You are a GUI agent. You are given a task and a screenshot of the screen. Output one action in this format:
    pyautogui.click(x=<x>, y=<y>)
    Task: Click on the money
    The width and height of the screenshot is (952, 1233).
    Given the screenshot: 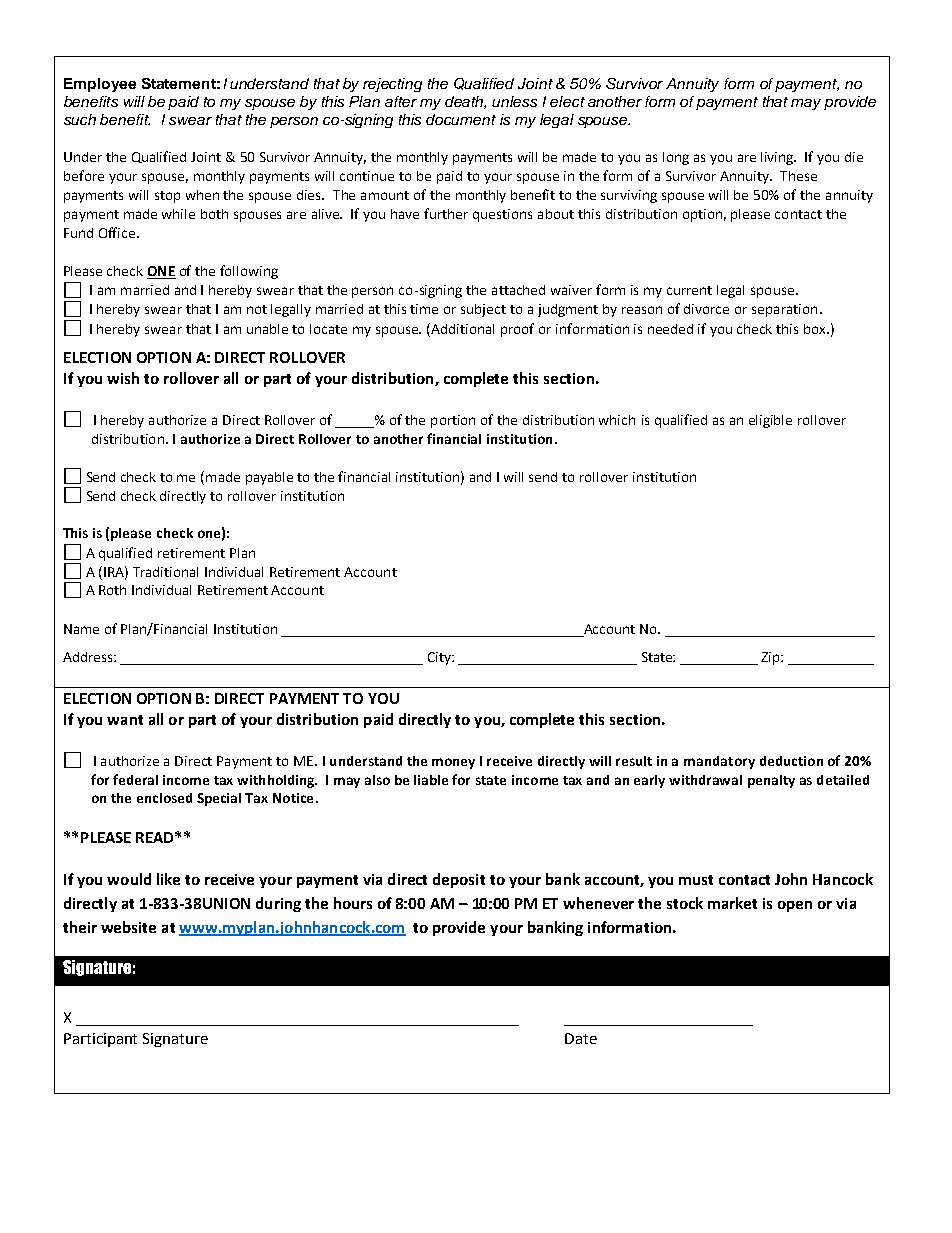 What is the action you would take?
    pyautogui.click(x=453, y=763)
